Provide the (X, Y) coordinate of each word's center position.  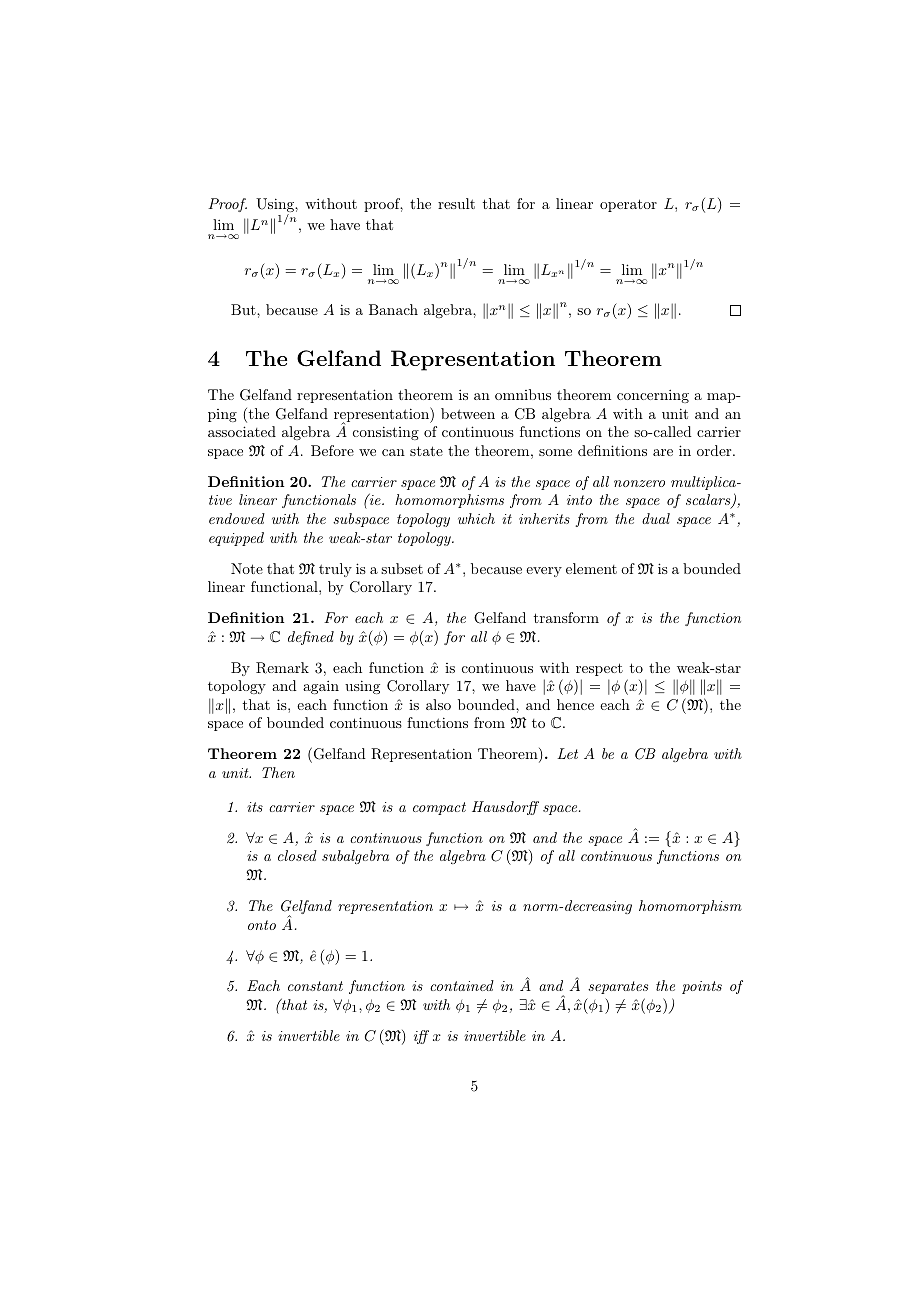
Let (567, 753)
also (438, 704)
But (244, 309)
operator (628, 205)
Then (278, 772)
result (456, 203)
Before (332, 450)
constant (315, 986)
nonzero (639, 483)
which (476, 518)
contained (462, 985)
